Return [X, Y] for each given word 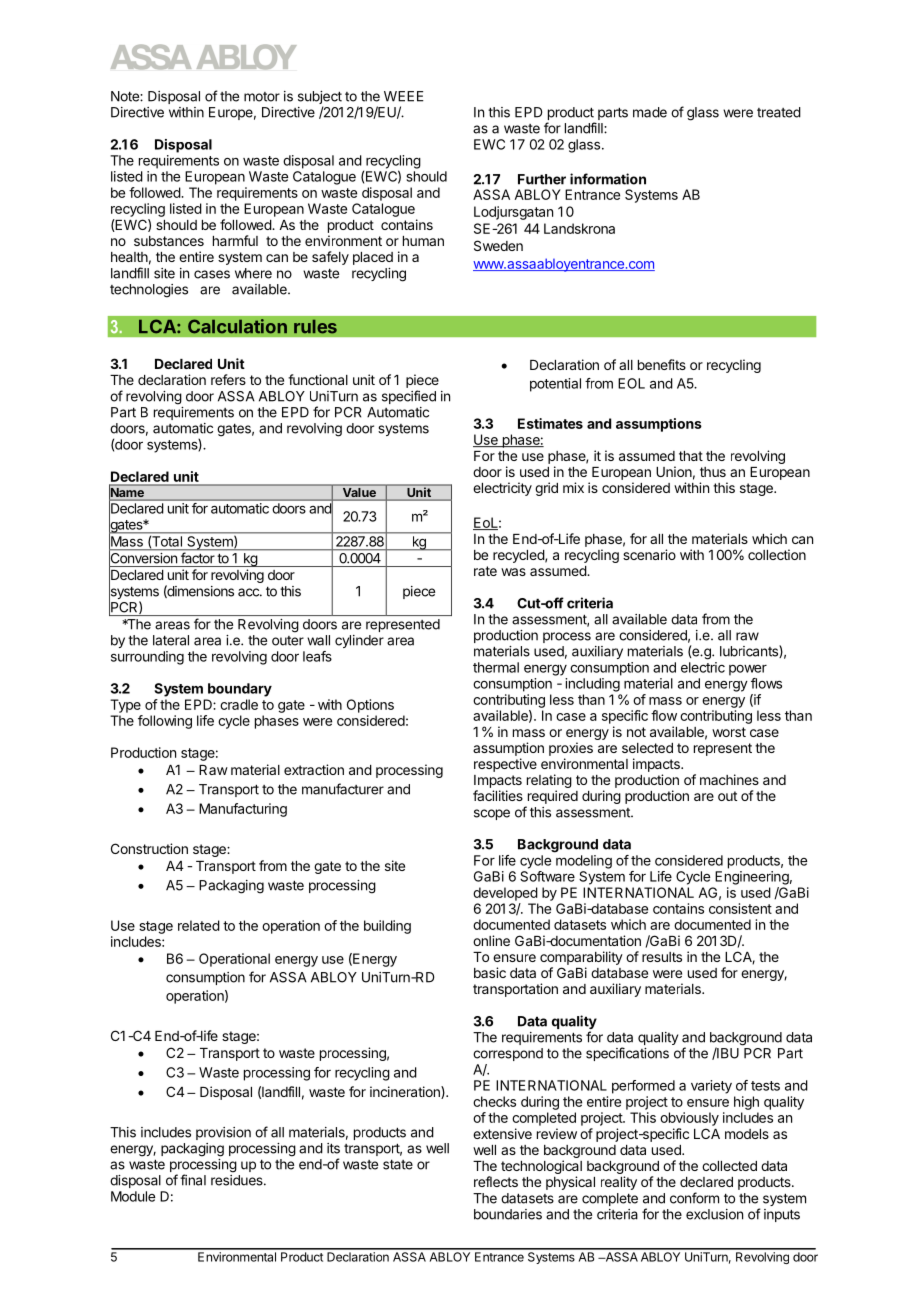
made [650, 112]
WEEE [404, 96]
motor [262, 97]
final [193, 1180]
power [748, 670]
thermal [496, 667]
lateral [171, 640]
